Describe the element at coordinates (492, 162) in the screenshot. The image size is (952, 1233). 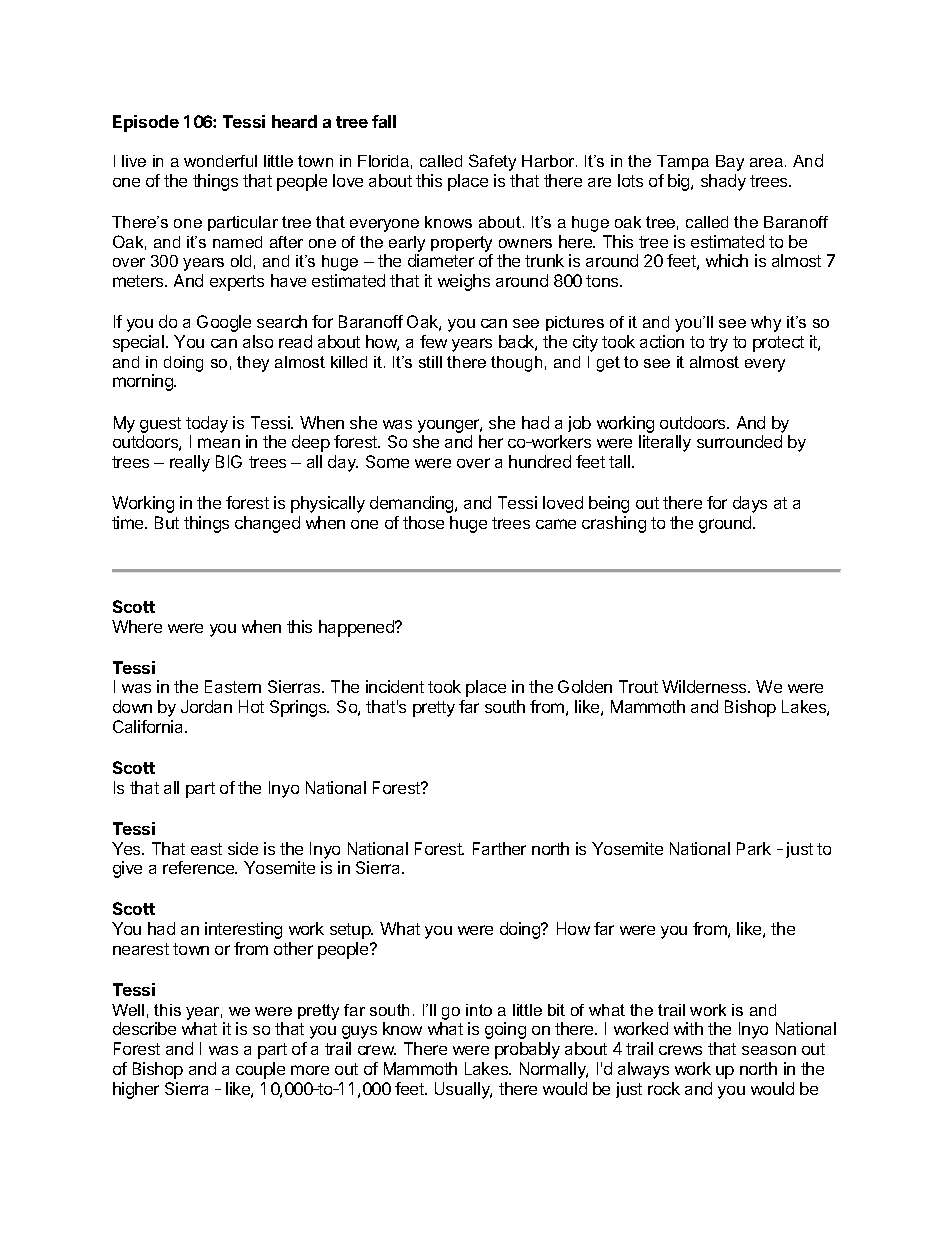
I see `Safety` at that location.
